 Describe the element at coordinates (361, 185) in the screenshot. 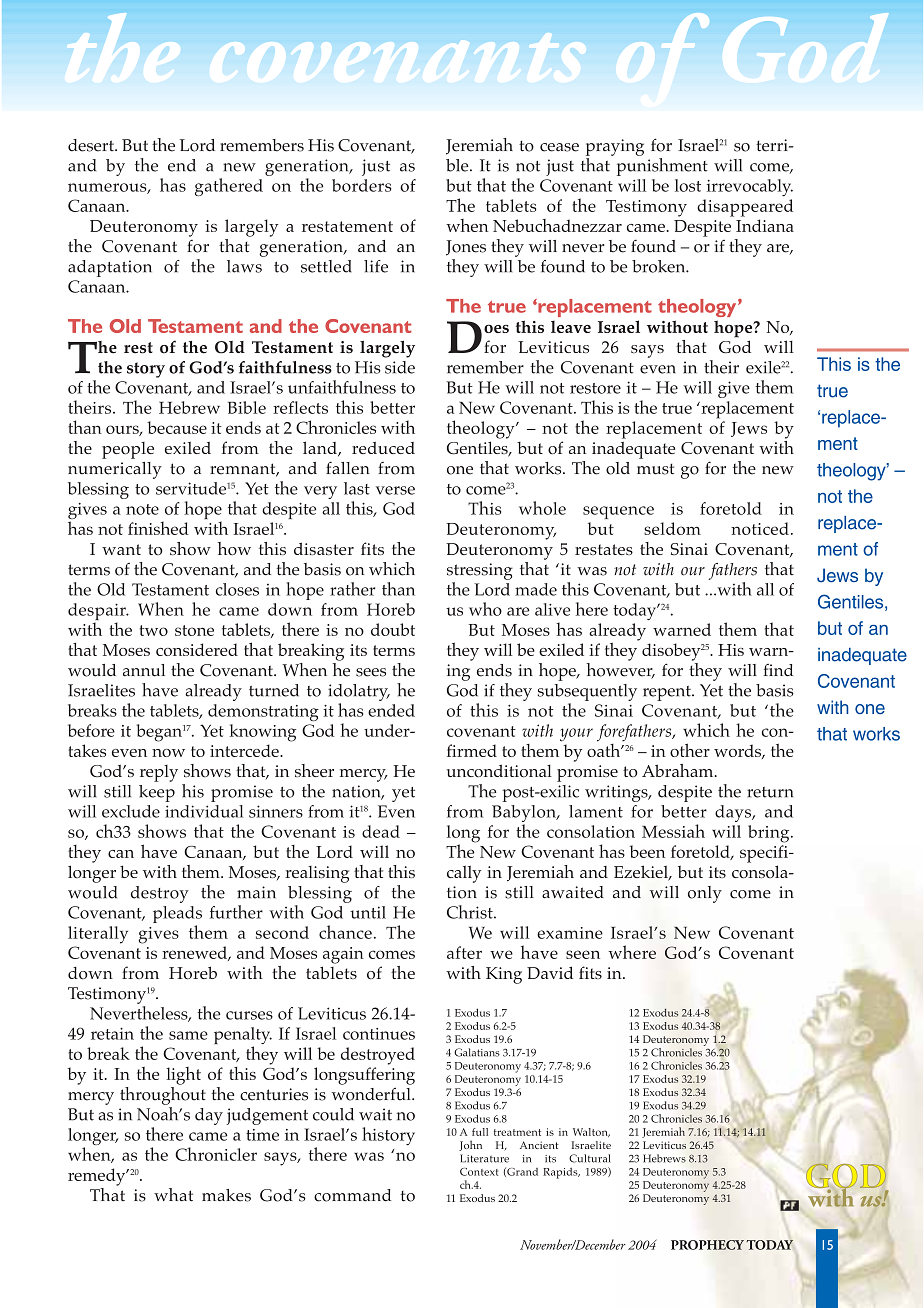

I see `borders` at that location.
